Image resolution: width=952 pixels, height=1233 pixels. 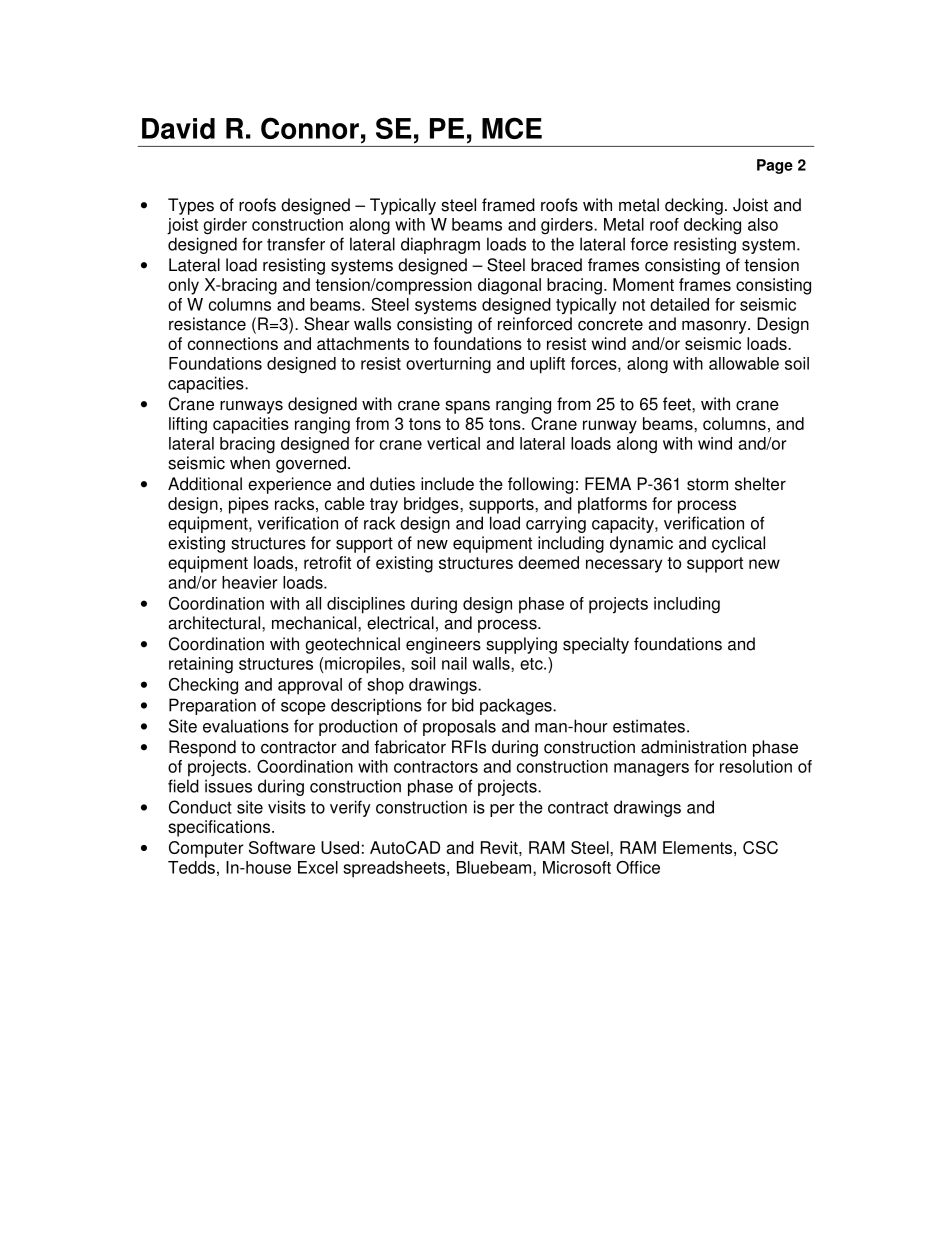 What do you see at coordinates (215, 623) in the document?
I see `architectural` at bounding box center [215, 623].
